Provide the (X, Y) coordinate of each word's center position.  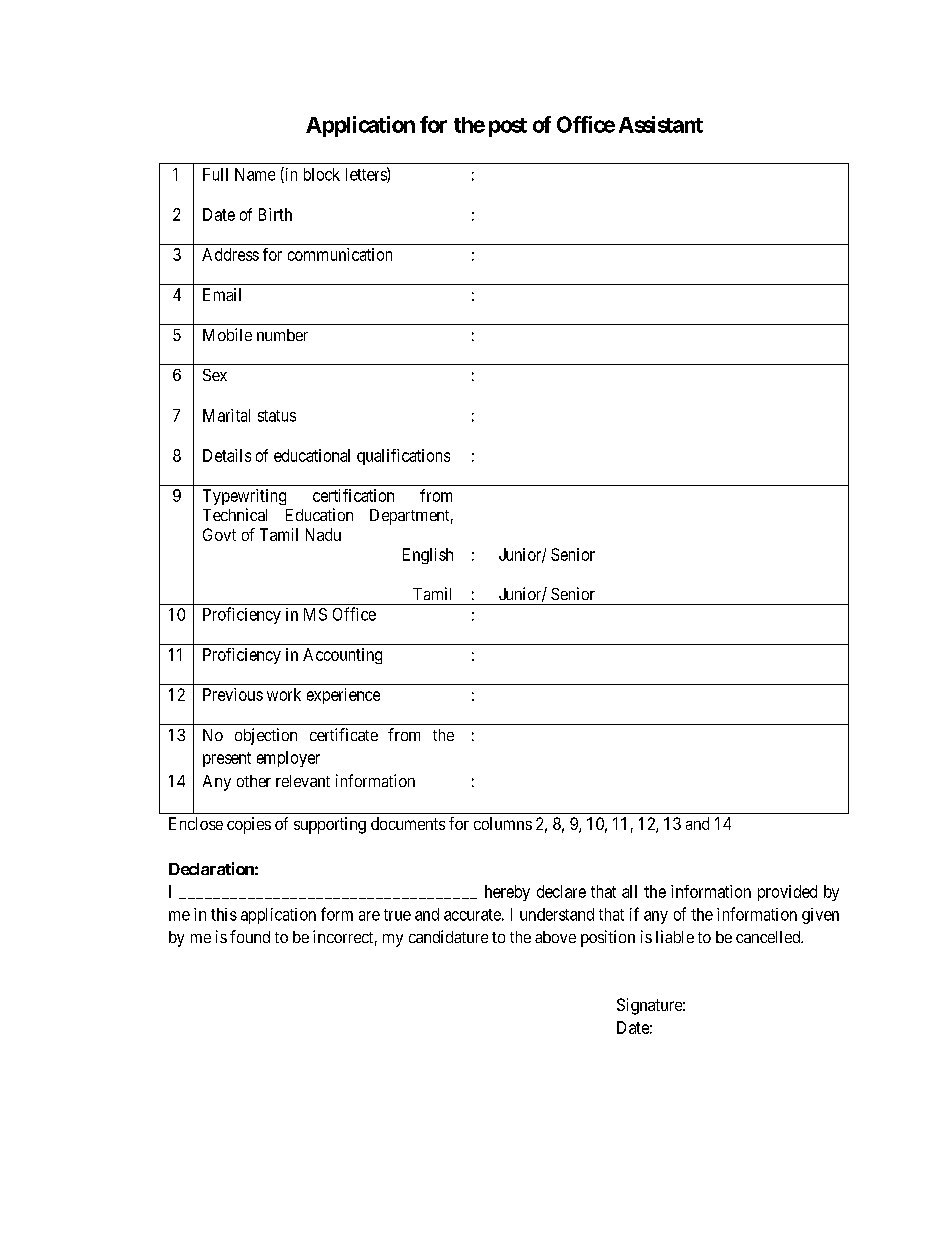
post (508, 127)
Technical (235, 514)
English (428, 556)
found (250, 936)
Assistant (661, 124)
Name (255, 174)
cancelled (769, 937)
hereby (507, 893)
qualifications (403, 457)
